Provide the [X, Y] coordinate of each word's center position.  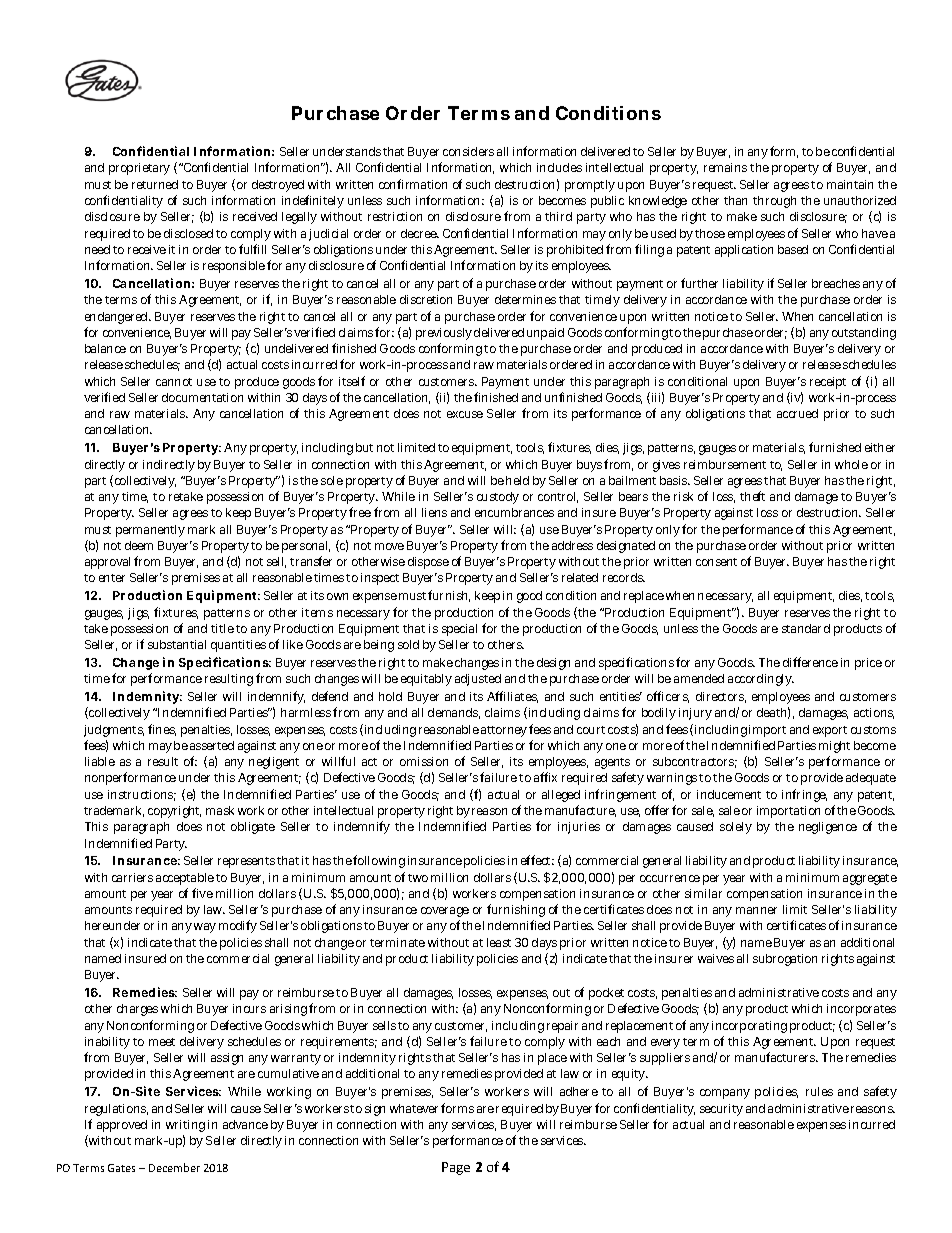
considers [468, 151]
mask [220, 810]
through [774, 202]
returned [155, 184]
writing [185, 1126]
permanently [150, 531]
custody [498, 498]
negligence [828, 828]
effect [537, 860]
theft [752, 496]
